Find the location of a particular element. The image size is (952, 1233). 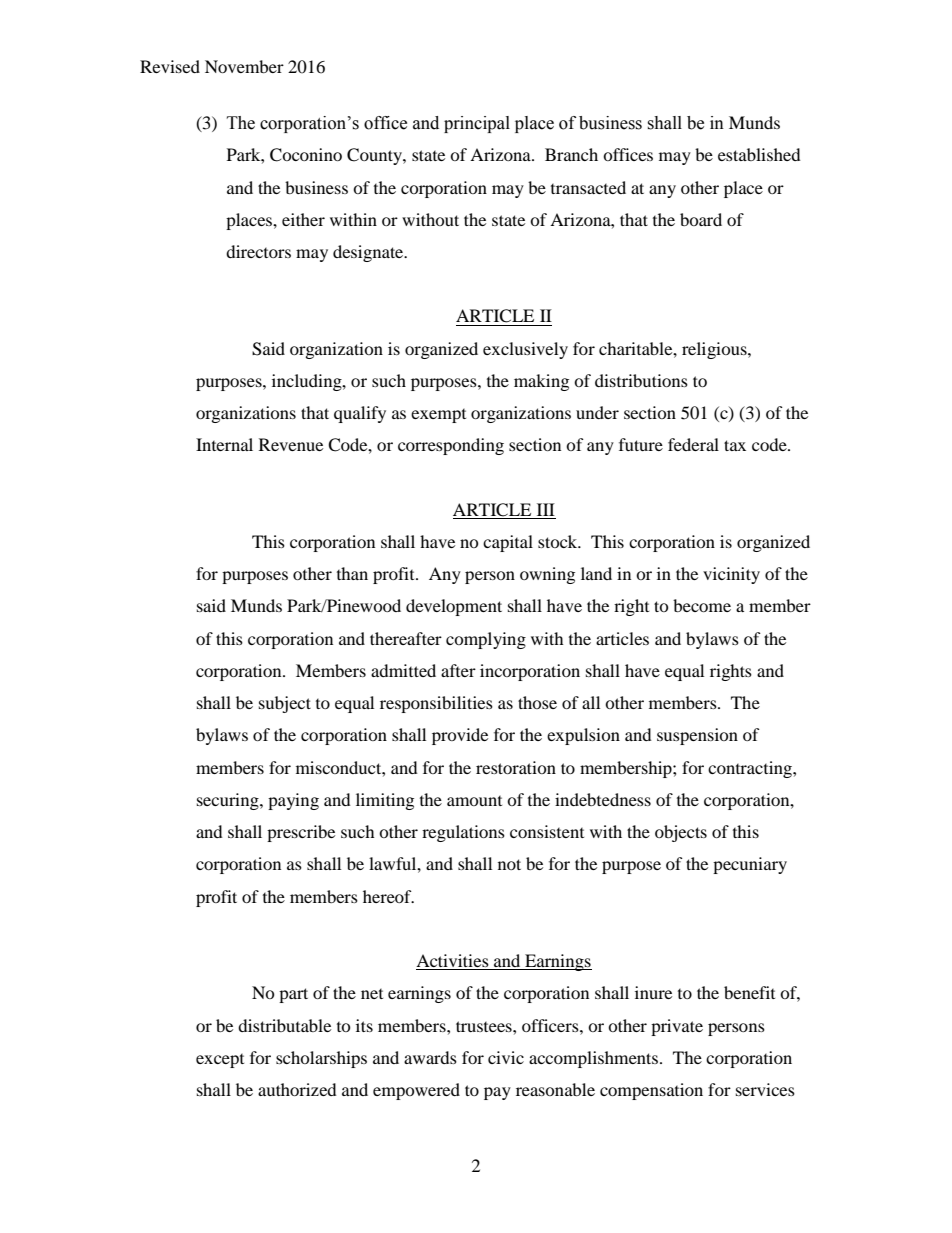

November is located at coordinates (244, 66).
